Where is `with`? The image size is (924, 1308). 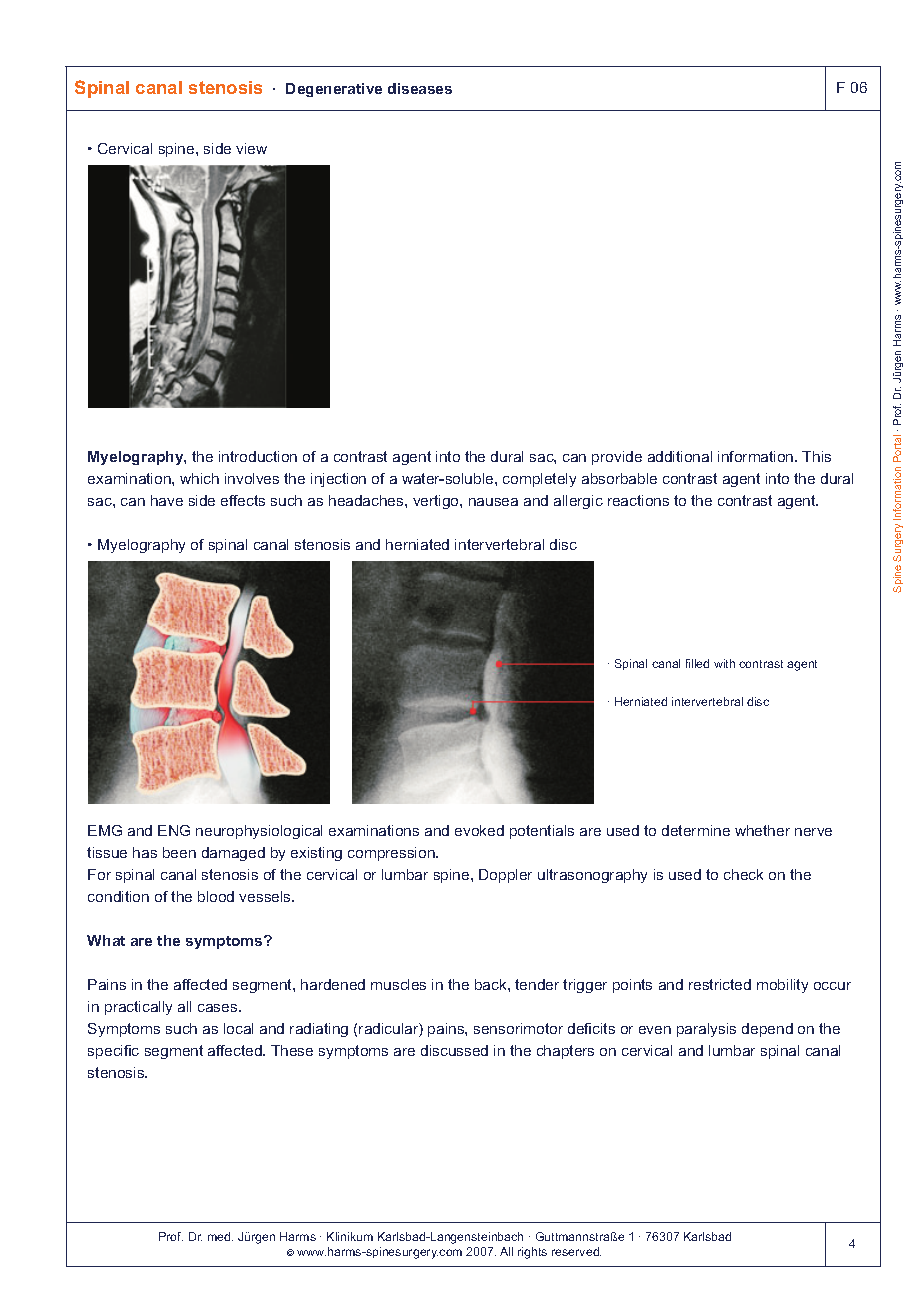 with is located at coordinates (724, 663).
